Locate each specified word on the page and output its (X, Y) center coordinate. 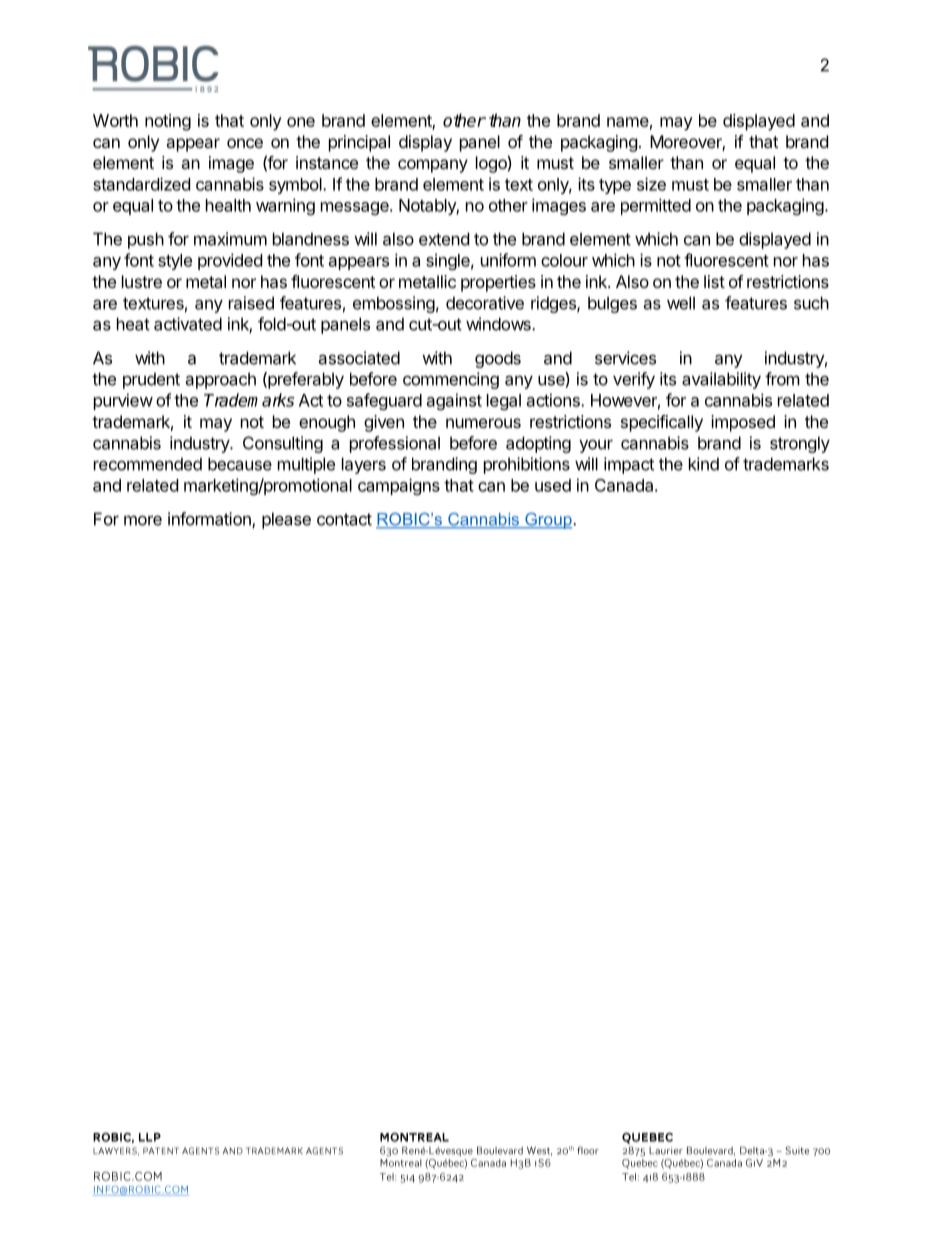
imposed (743, 423)
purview (123, 401)
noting (168, 122)
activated (188, 324)
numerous (483, 423)
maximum (230, 239)
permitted (656, 206)
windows (499, 324)
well (681, 303)
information (210, 520)
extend (444, 239)
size (651, 184)
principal (359, 143)
